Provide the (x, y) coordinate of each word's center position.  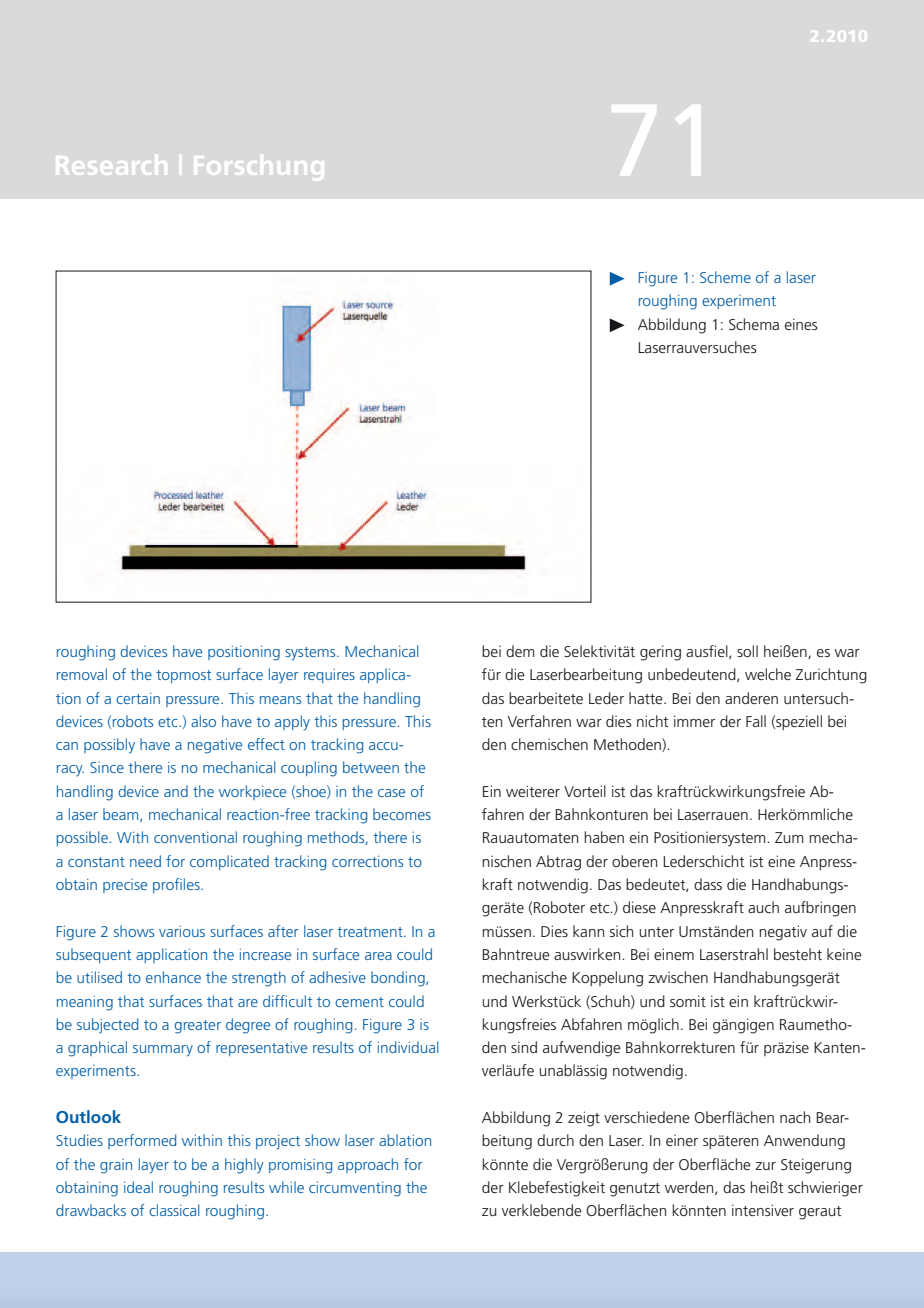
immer (694, 721)
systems (311, 654)
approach (368, 1165)
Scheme (725, 277)
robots (133, 721)
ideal (138, 1187)
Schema (754, 324)
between (371, 767)
